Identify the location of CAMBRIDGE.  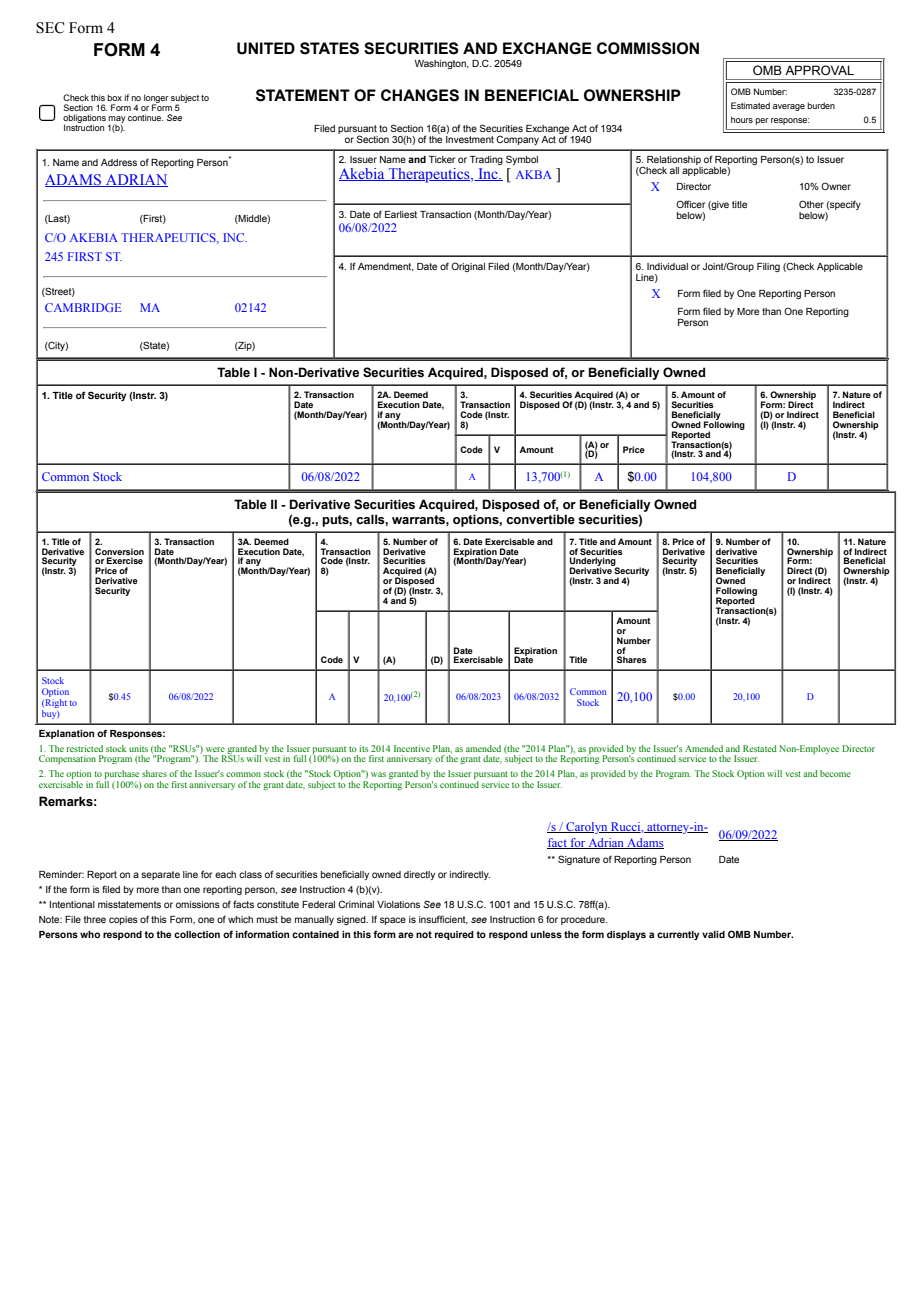
(83, 307).
